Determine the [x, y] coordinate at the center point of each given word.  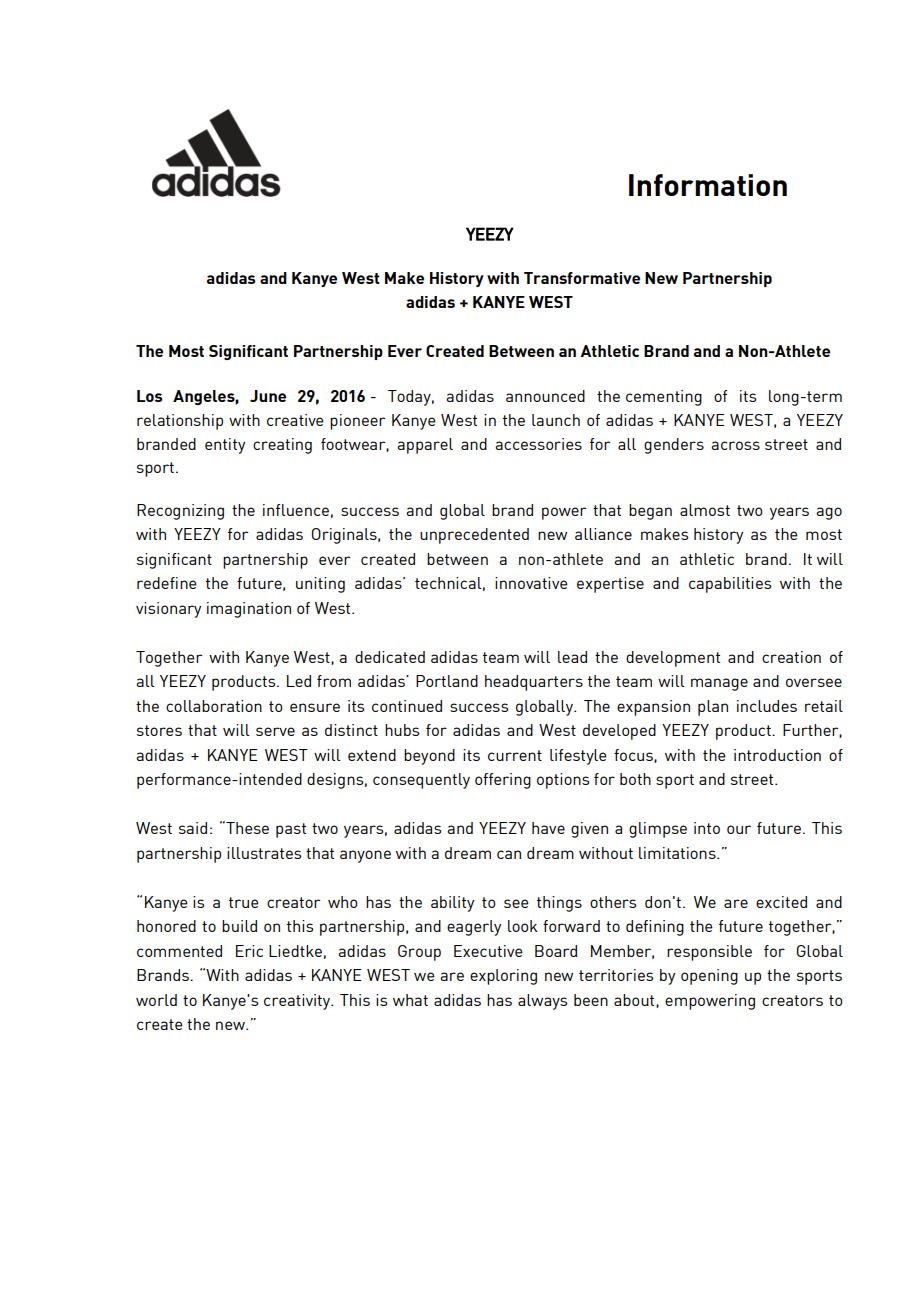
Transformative [582, 278]
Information [708, 185]
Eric [249, 951]
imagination [249, 610]
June [268, 396]
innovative [531, 583]
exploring [503, 977]
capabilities [730, 585]
